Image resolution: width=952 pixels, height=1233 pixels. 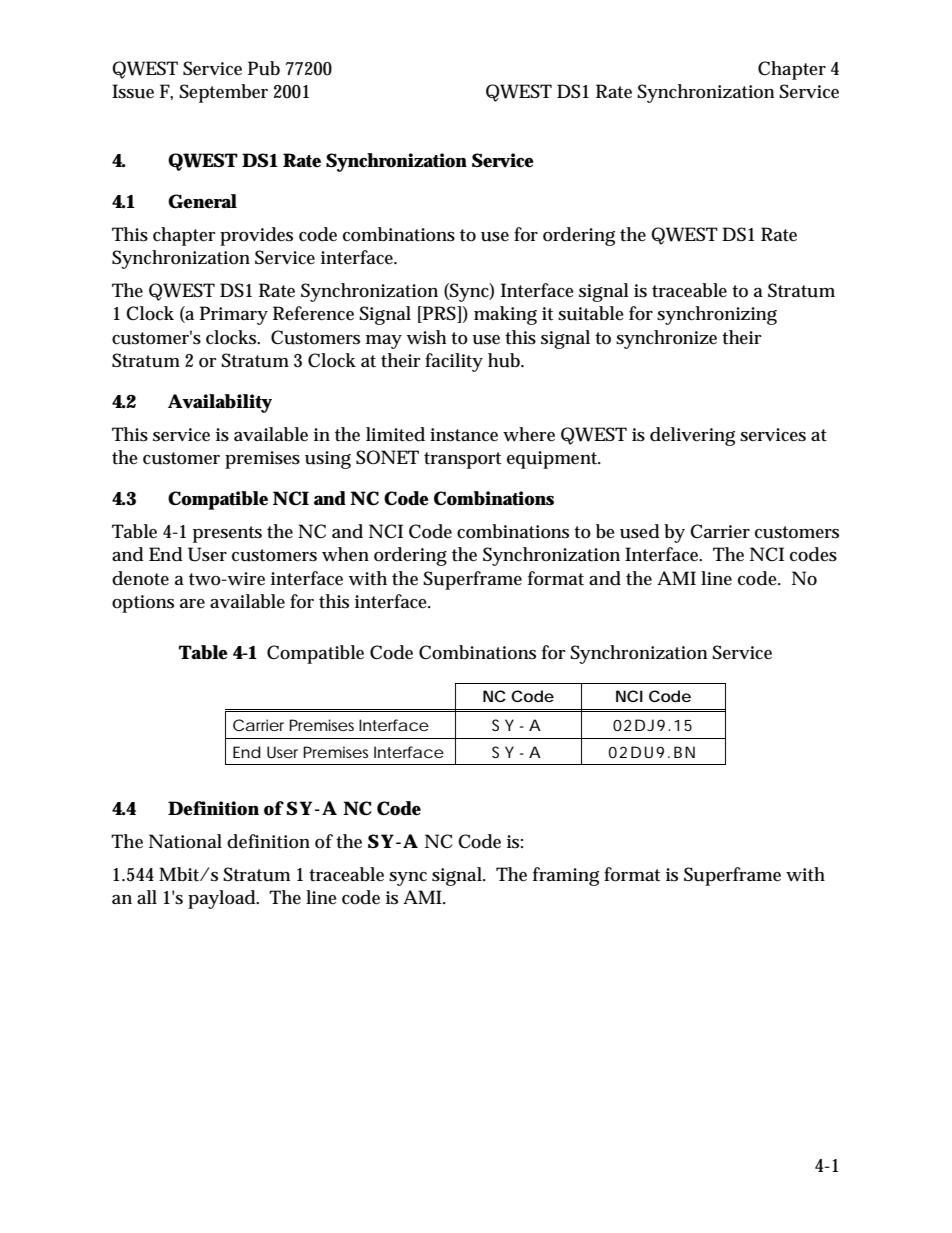 I want to click on Primary, so click(x=234, y=315).
